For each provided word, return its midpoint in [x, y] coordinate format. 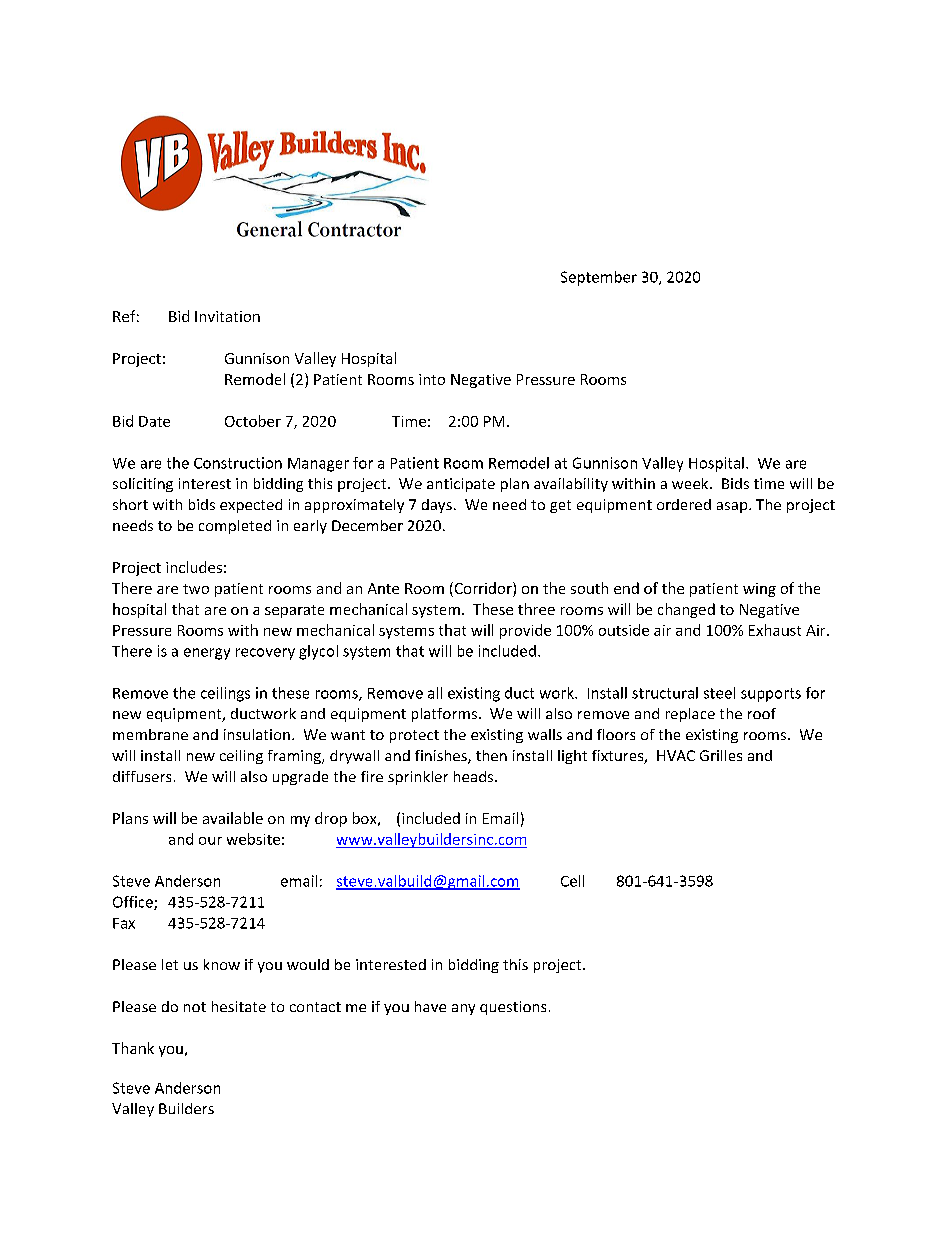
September [599, 278]
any [463, 1009]
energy [207, 654]
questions [513, 1008]
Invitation [227, 316]
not [195, 1007]
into [432, 379]
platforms [446, 715]
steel [719, 693]
